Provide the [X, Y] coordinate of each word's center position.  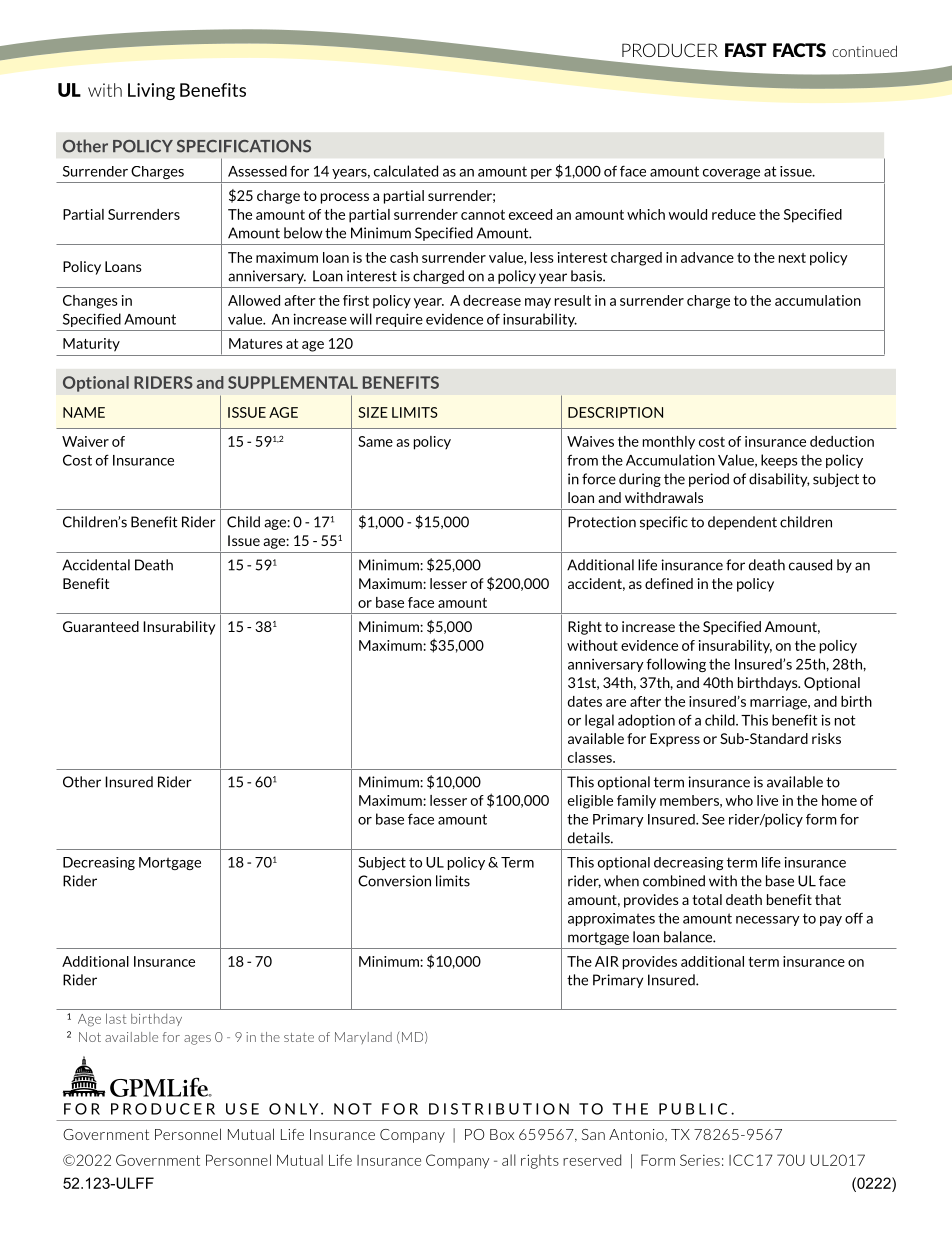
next [792, 258]
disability [779, 480]
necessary [768, 921]
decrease [492, 300]
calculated [406, 171]
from [582, 460]
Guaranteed [101, 626]
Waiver [85, 441]
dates [585, 701]
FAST [746, 50]
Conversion [394, 881]
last [116, 1018]
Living [151, 91]
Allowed [254, 300]
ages [197, 1040]
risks [826, 738]
